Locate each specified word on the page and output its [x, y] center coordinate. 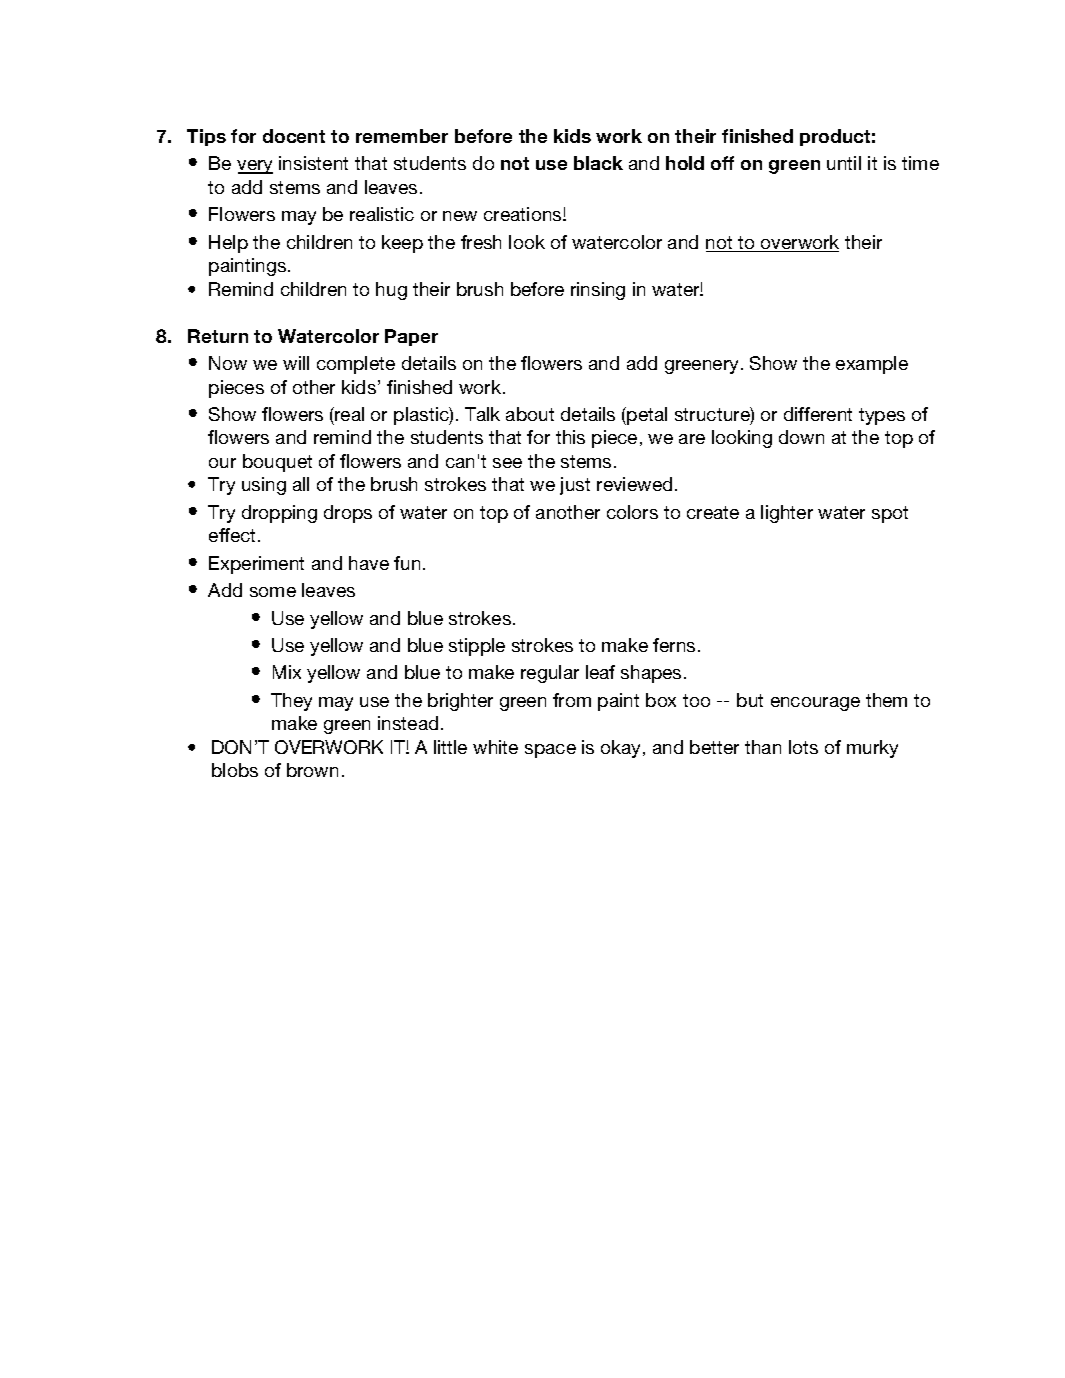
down [801, 437]
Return [218, 336]
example [872, 365]
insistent [313, 163]
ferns [674, 645]
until [844, 163]
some [273, 592]
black [598, 163]
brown [312, 770]
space [550, 751]
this [570, 437]
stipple [477, 647]
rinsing [598, 291]
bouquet [277, 463]
